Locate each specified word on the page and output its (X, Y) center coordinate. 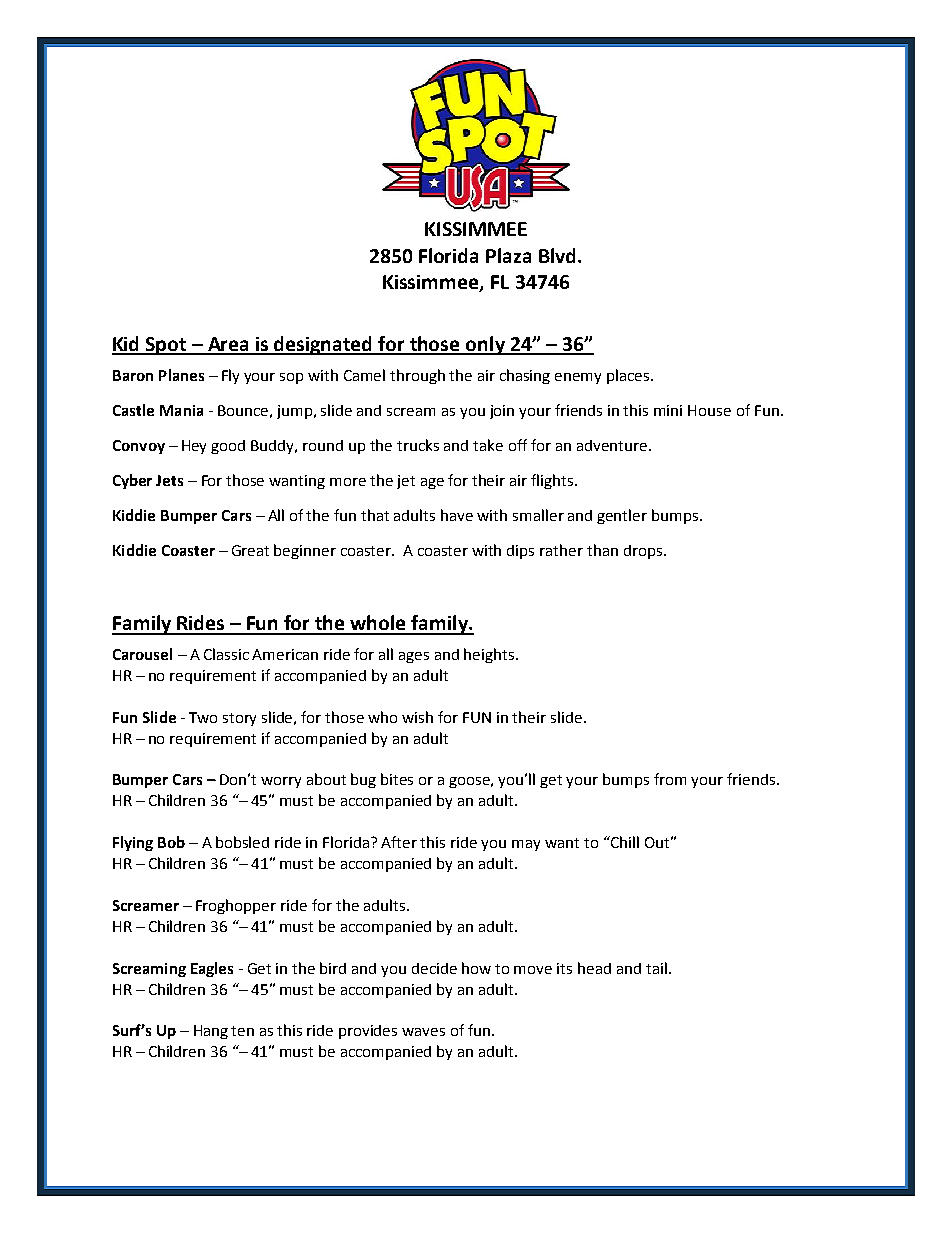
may (526, 845)
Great (250, 550)
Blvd (557, 255)
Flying (133, 843)
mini (668, 410)
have (457, 515)
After (399, 842)
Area (229, 345)
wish (417, 717)
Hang (211, 1032)
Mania (181, 410)
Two (203, 717)
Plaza (508, 255)
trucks (418, 445)
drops (643, 552)
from (670, 779)
